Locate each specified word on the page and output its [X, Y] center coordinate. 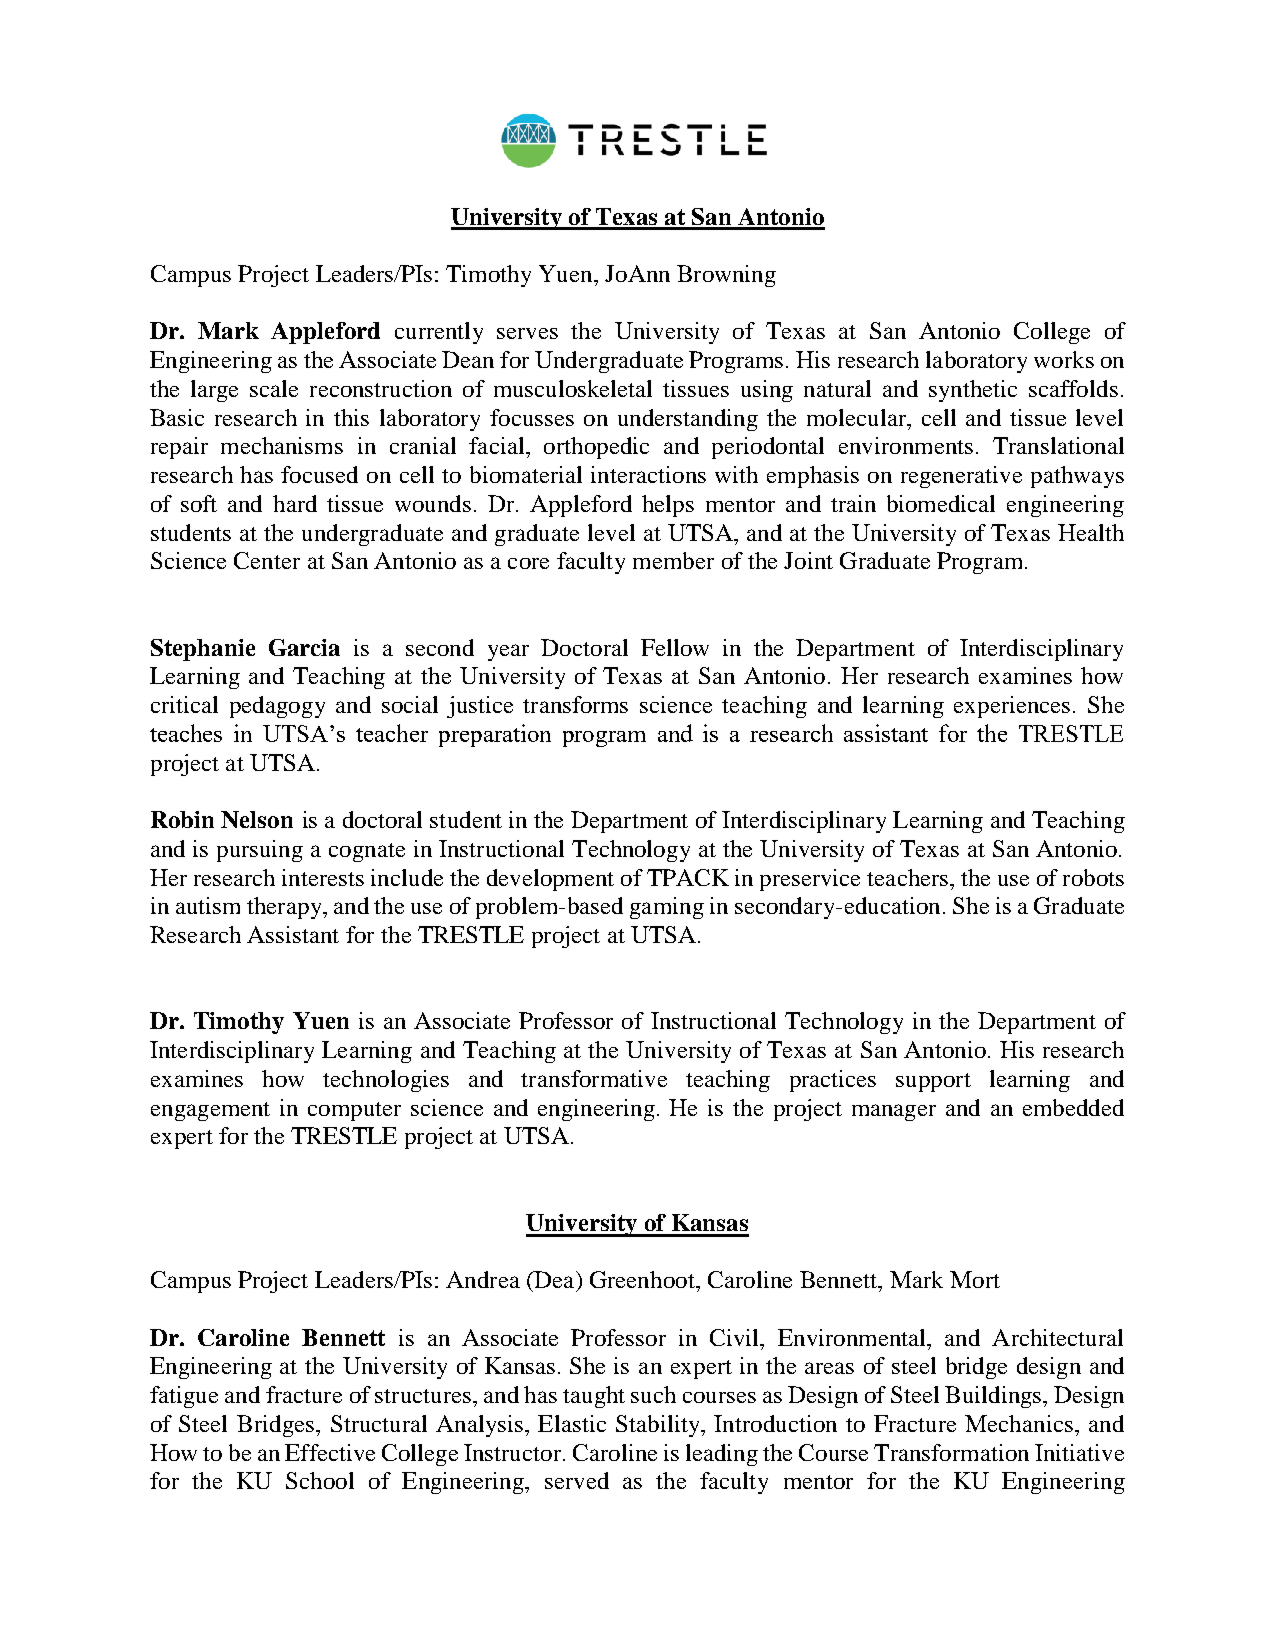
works [1064, 359]
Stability [659, 1426]
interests [323, 877]
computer [354, 1111]
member [673, 560]
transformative [594, 1078]
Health [1091, 532]
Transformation [951, 1452]
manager [894, 1112]
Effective [330, 1452]
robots [1093, 877]
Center [267, 560]
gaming [667, 908]
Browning [726, 276]
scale [274, 388]
